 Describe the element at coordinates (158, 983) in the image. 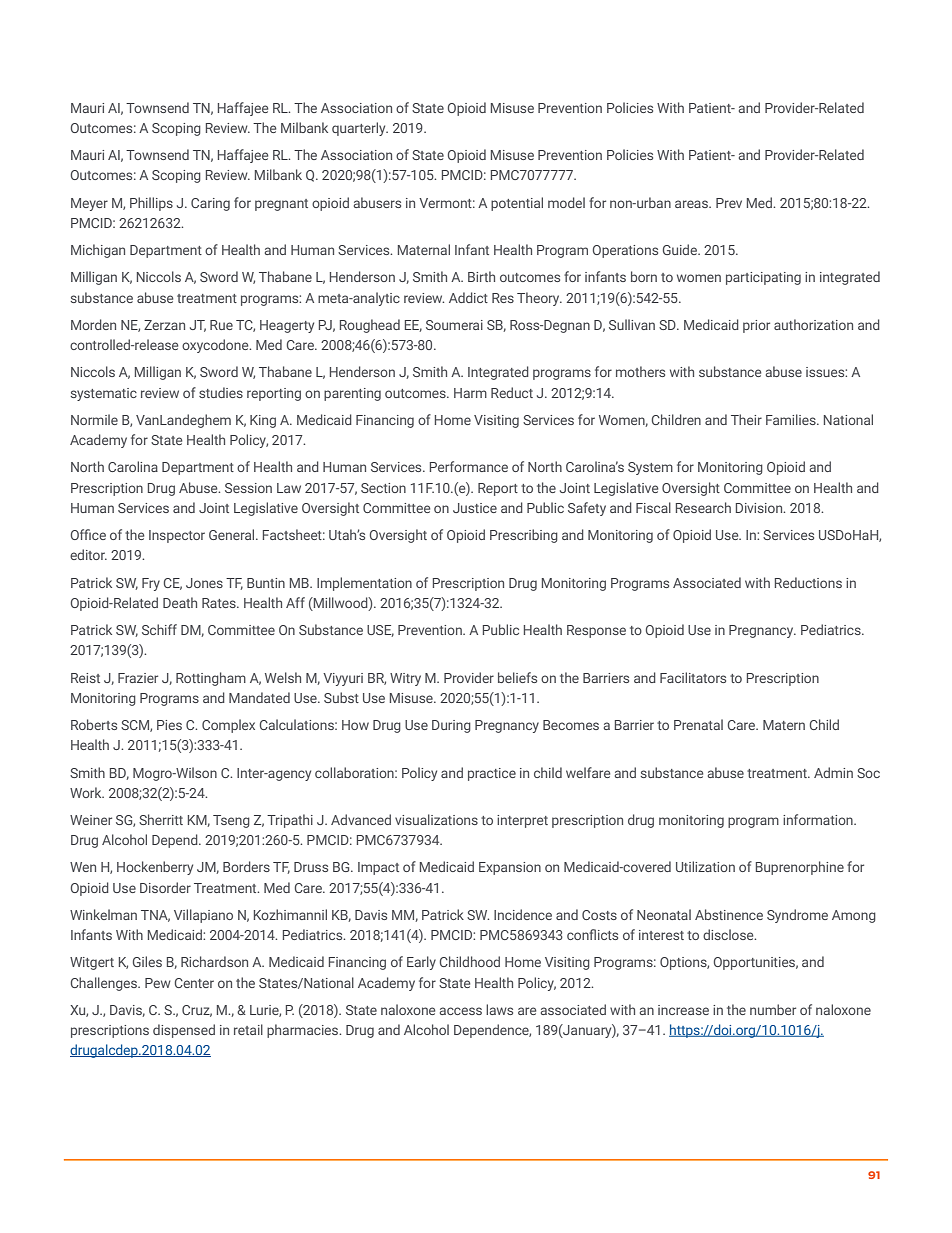

I see `Pew` at that location.
